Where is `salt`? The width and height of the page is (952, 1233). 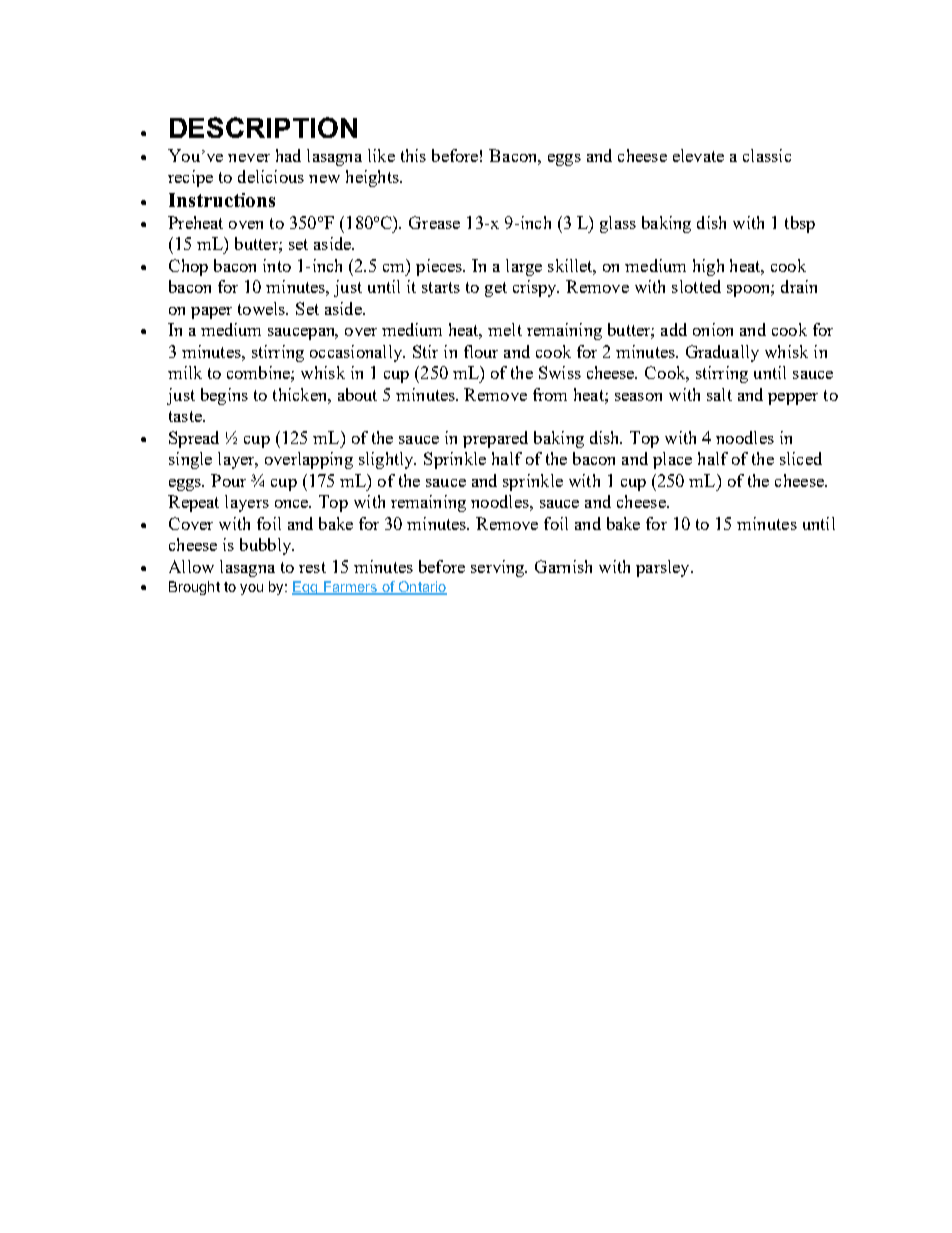 salt is located at coordinates (719, 394).
